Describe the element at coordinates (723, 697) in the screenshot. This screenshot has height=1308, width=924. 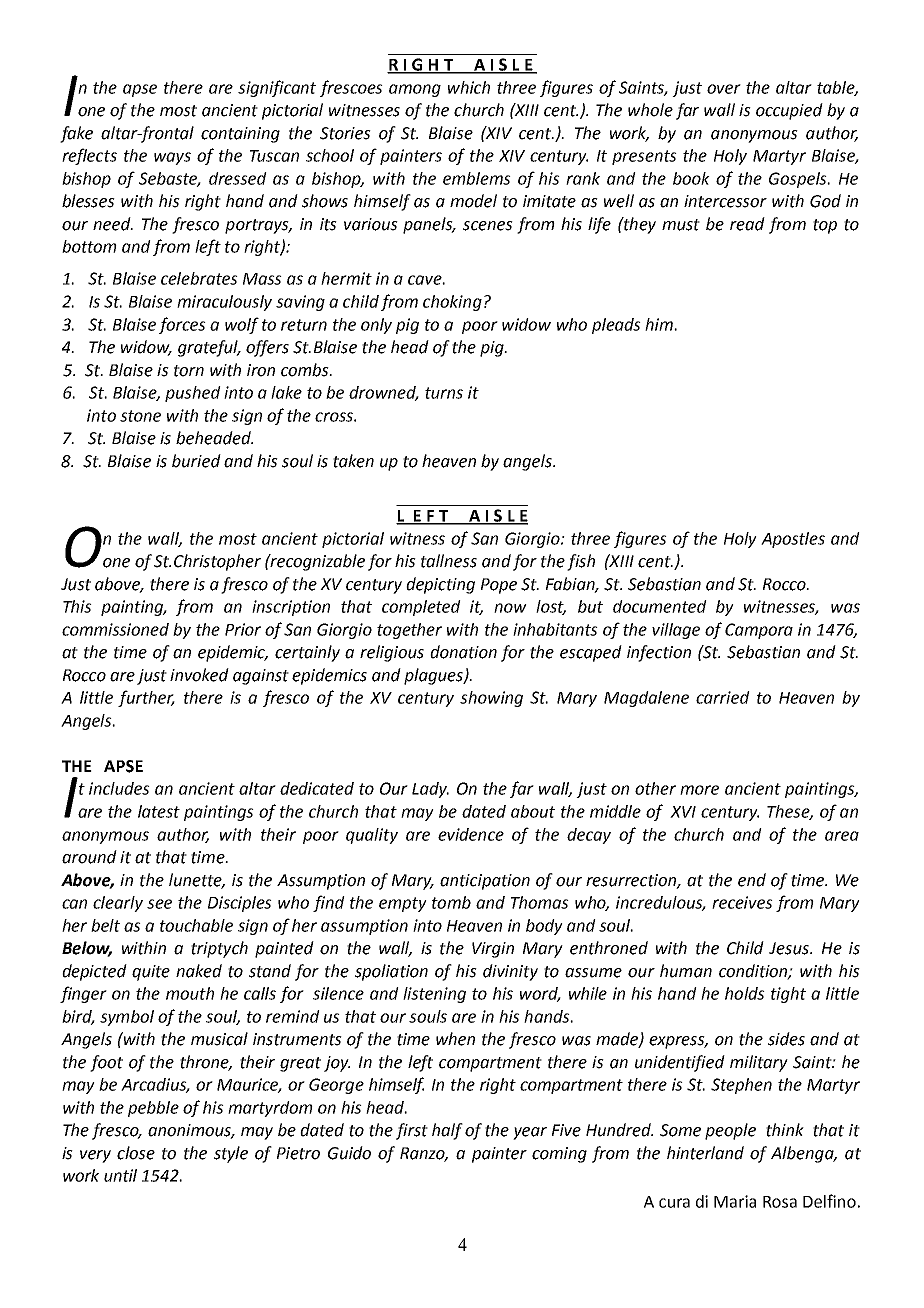
I see `carried` at that location.
